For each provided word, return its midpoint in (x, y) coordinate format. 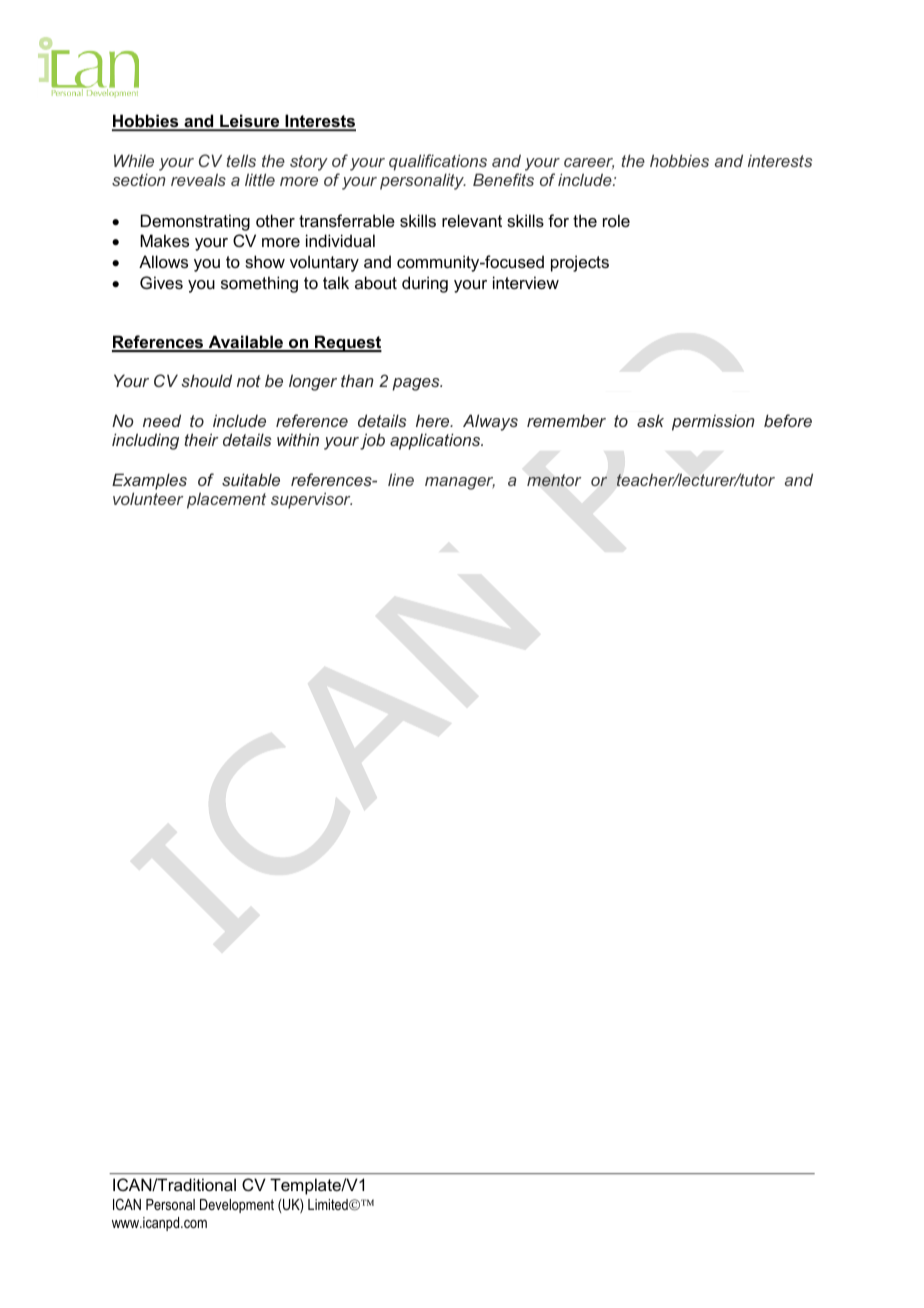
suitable (251, 479)
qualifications (438, 162)
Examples (149, 481)
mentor (554, 480)
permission (713, 422)
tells (241, 160)
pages (417, 384)
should (206, 380)
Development (237, 1206)
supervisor (311, 500)
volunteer (148, 498)
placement (226, 500)
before (788, 420)
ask (650, 420)
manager (460, 483)
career (589, 163)
